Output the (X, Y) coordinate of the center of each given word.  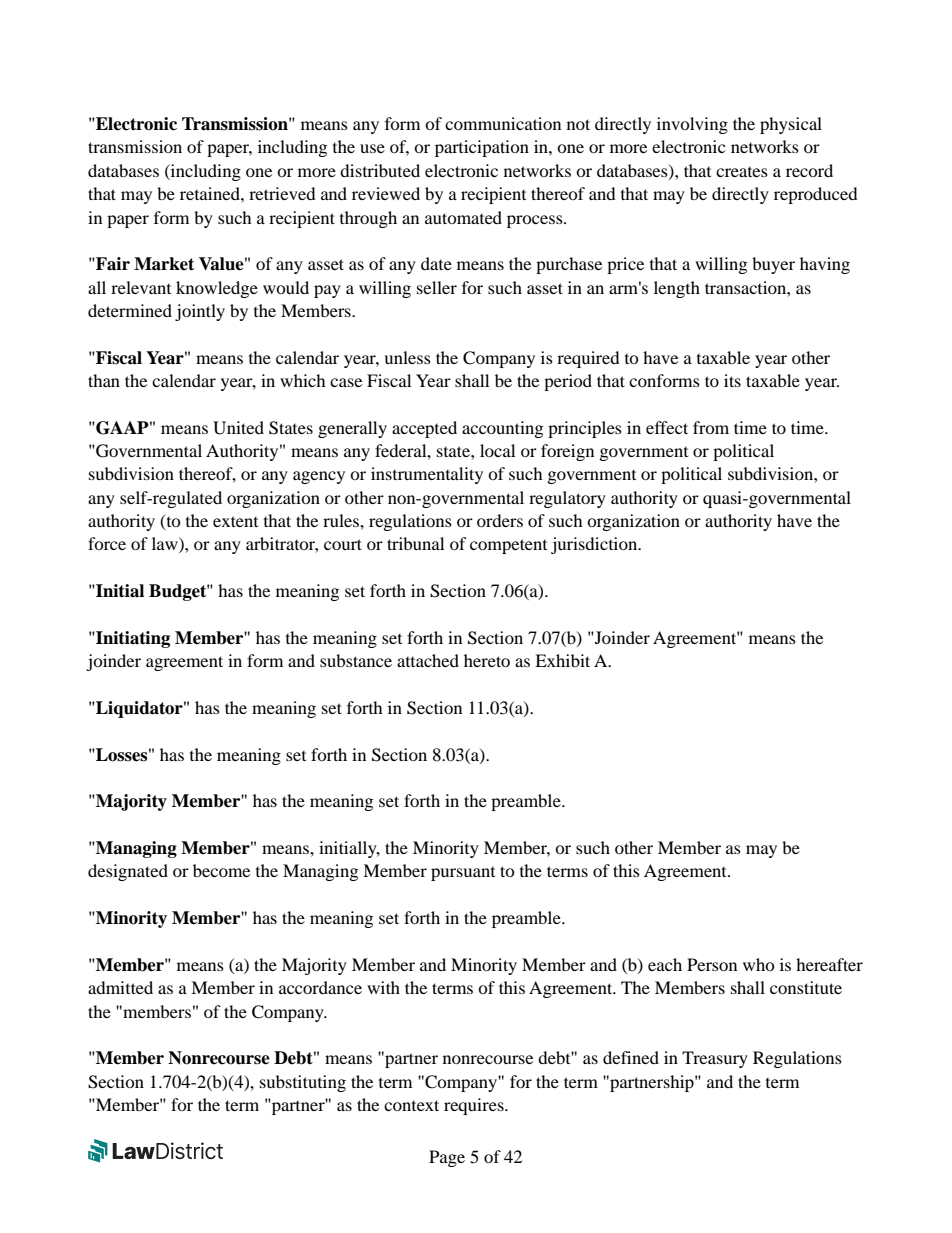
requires (475, 1106)
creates (742, 172)
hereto (487, 660)
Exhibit (562, 660)
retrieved (282, 193)
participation (482, 148)
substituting (303, 1083)
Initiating (132, 639)
